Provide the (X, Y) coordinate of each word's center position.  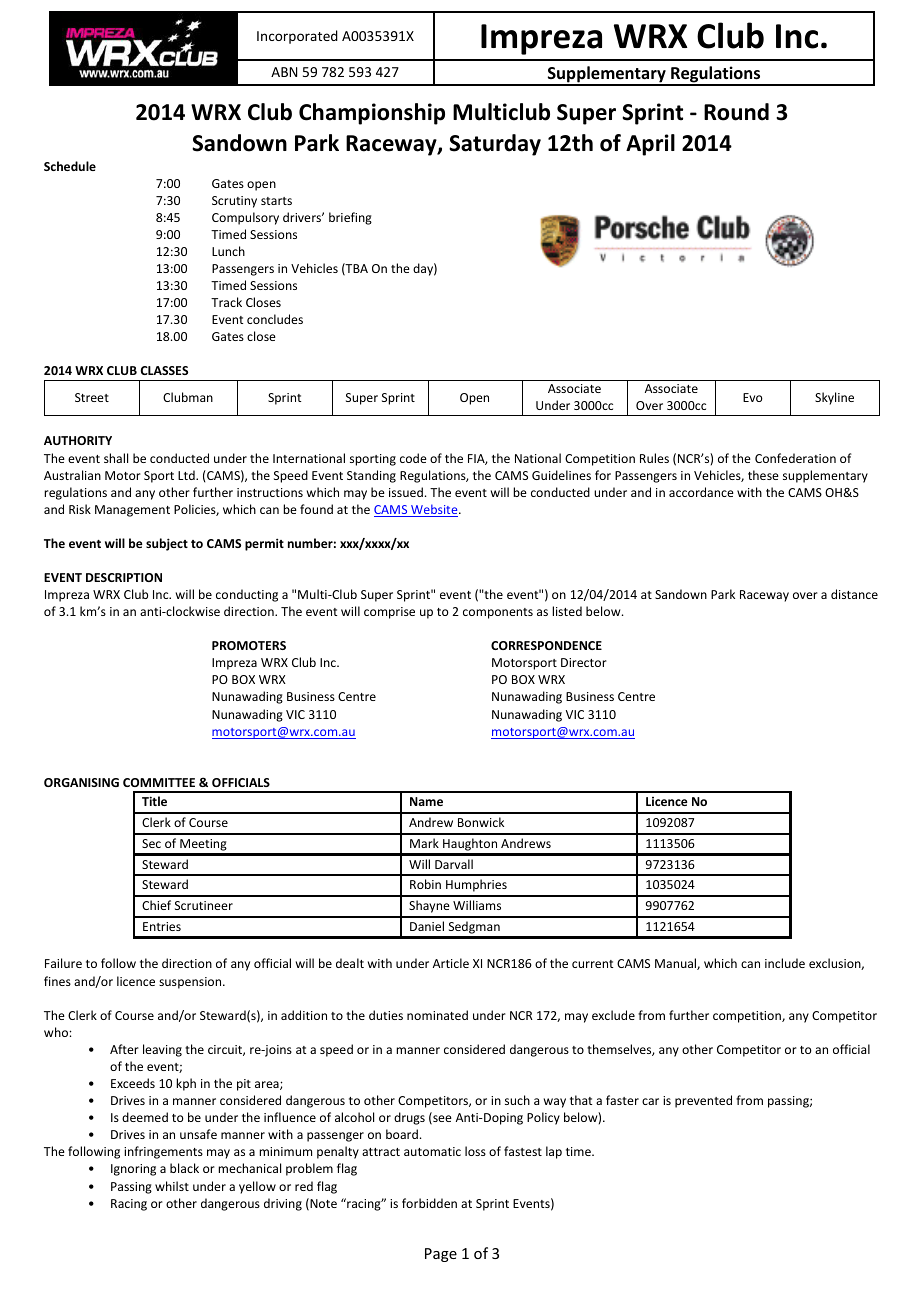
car (650, 1101)
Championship (372, 114)
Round (736, 112)
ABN (284, 72)
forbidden (429, 1203)
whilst (172, 1186)
